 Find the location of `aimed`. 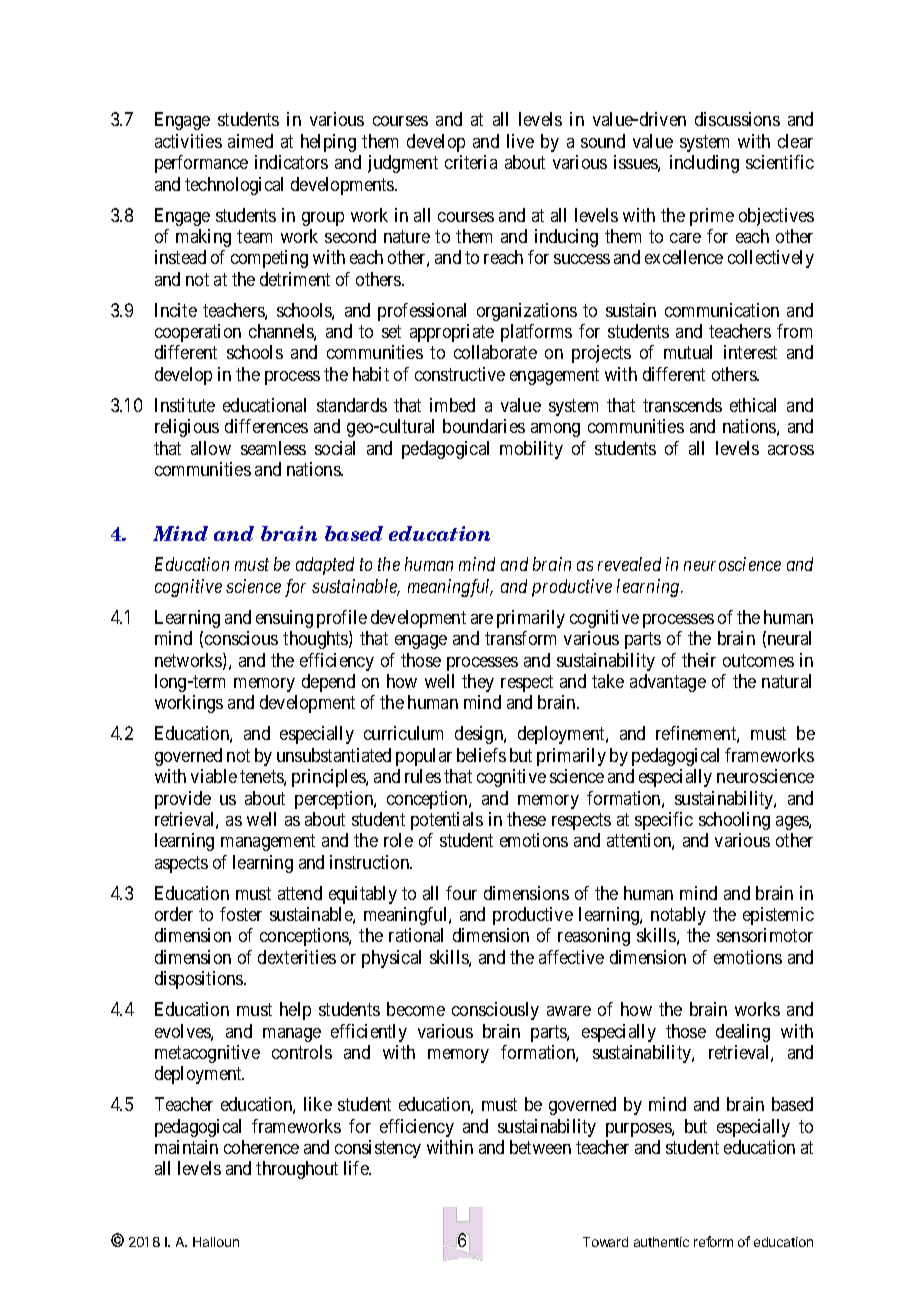

aimed is located at coordinates (250, 141).
